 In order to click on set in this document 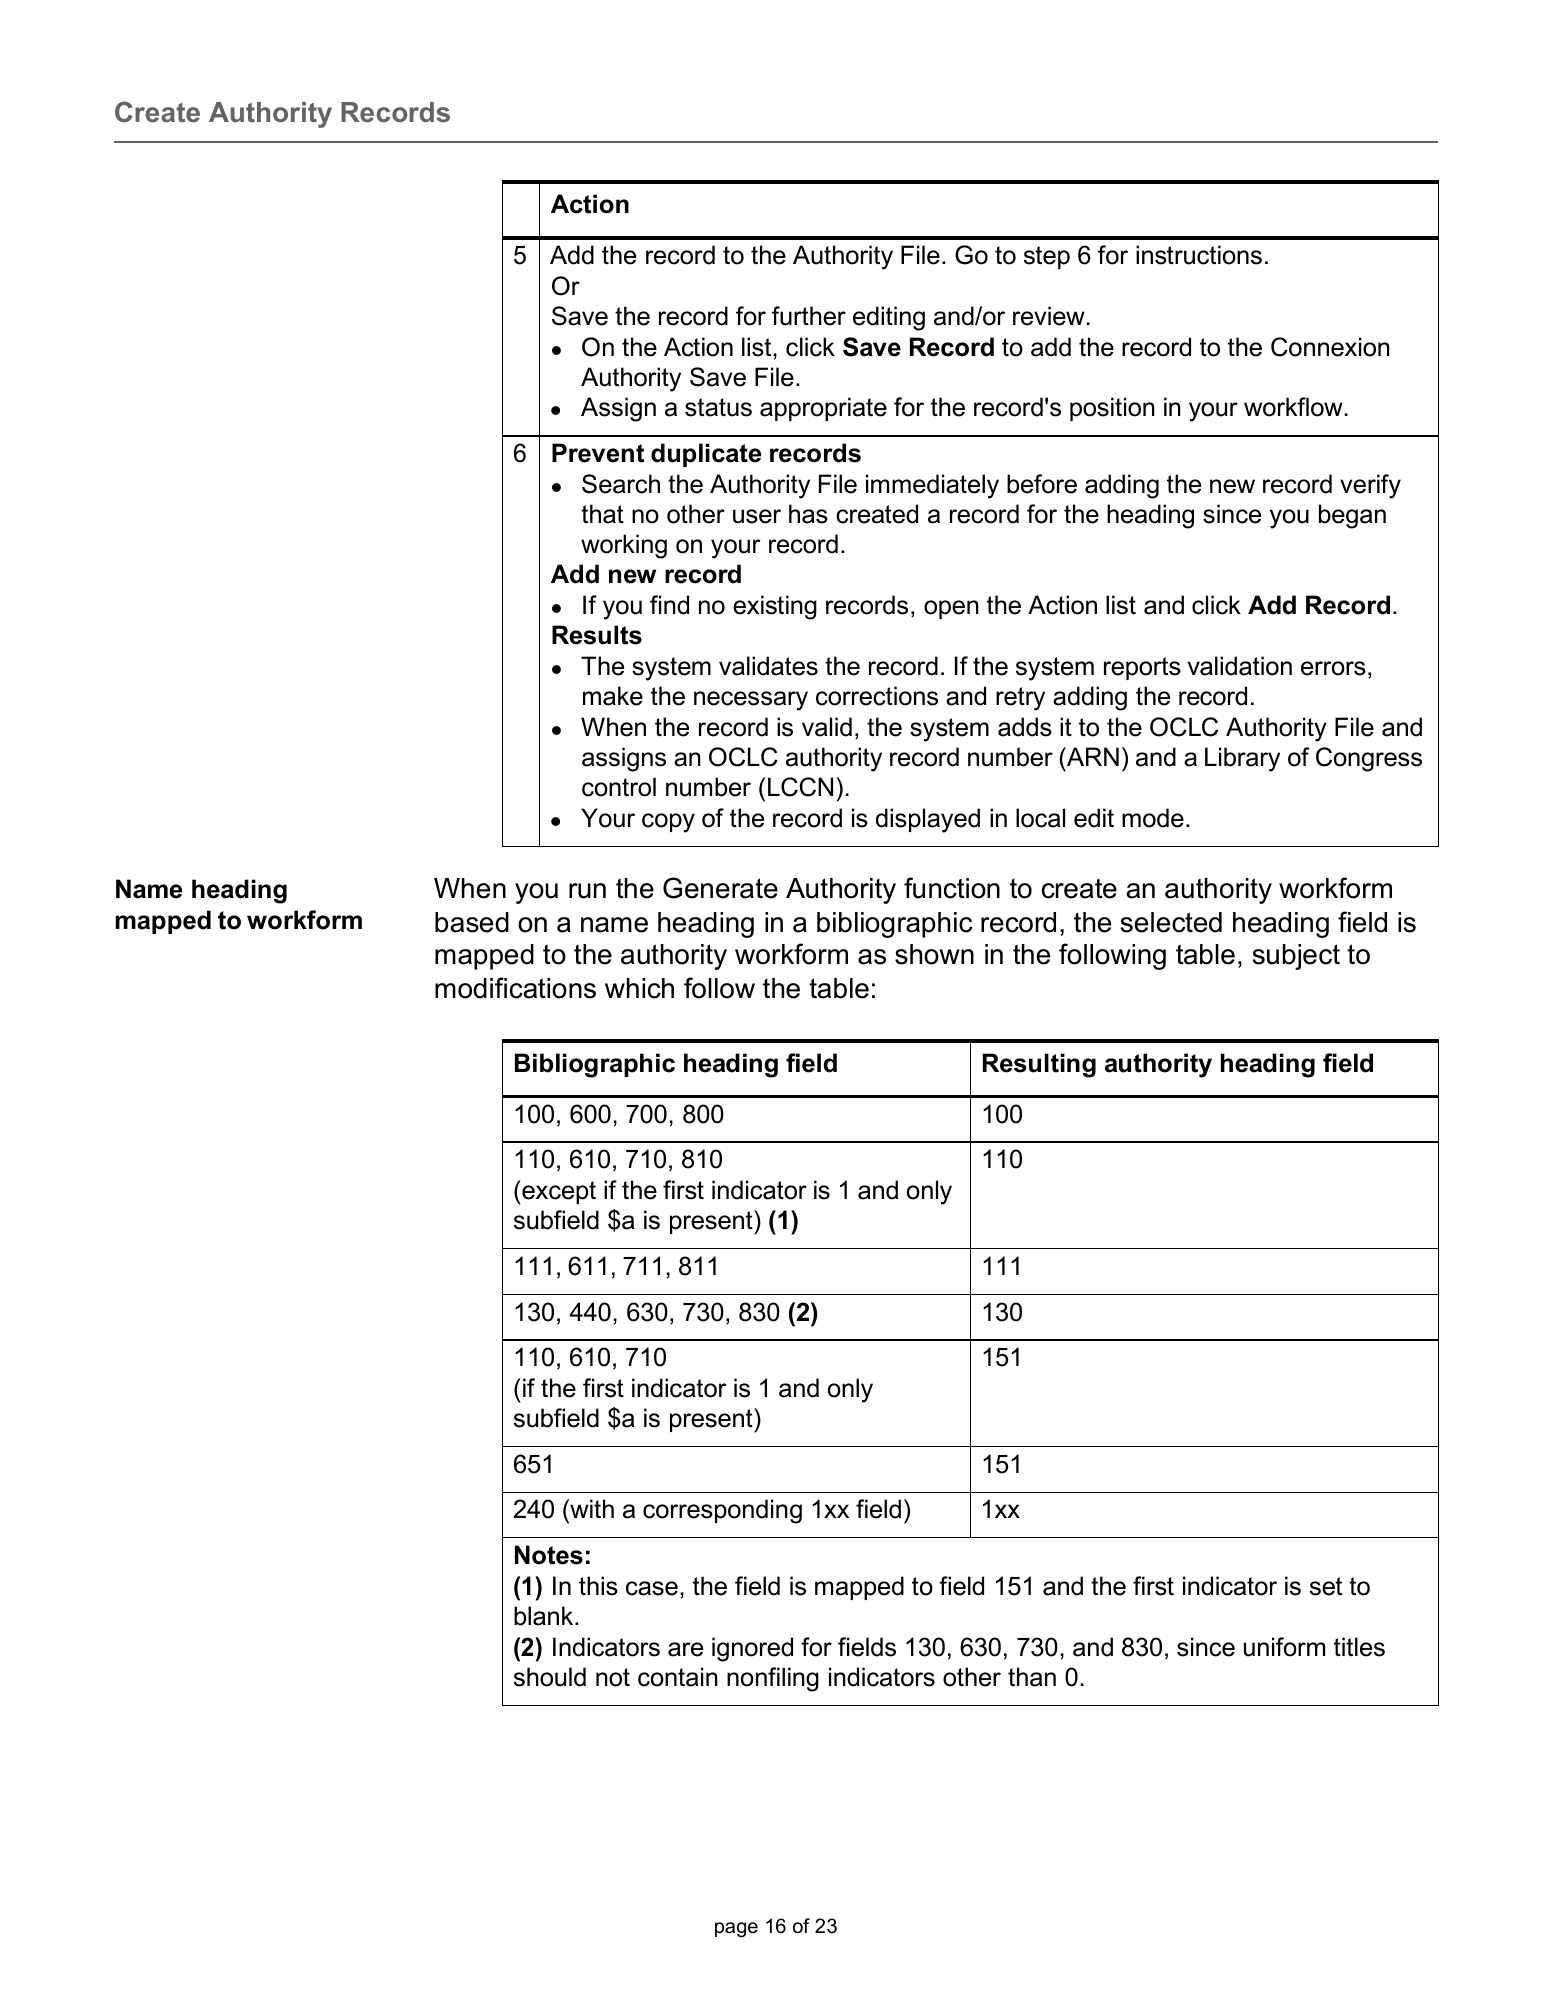, I will do `click(1326, 1586)`.
